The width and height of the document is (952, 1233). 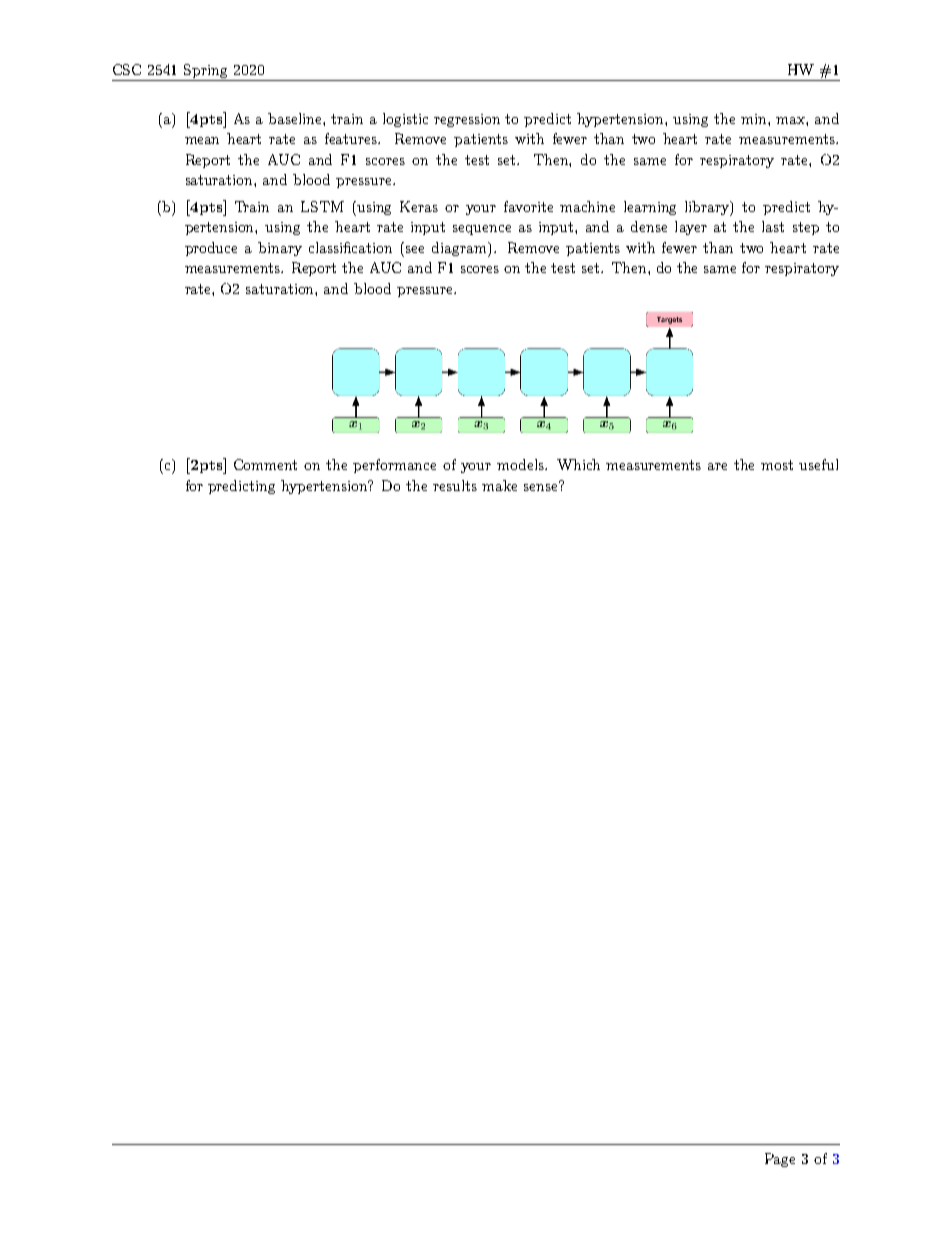 I want to click on results, so click(x=455, y=485).
